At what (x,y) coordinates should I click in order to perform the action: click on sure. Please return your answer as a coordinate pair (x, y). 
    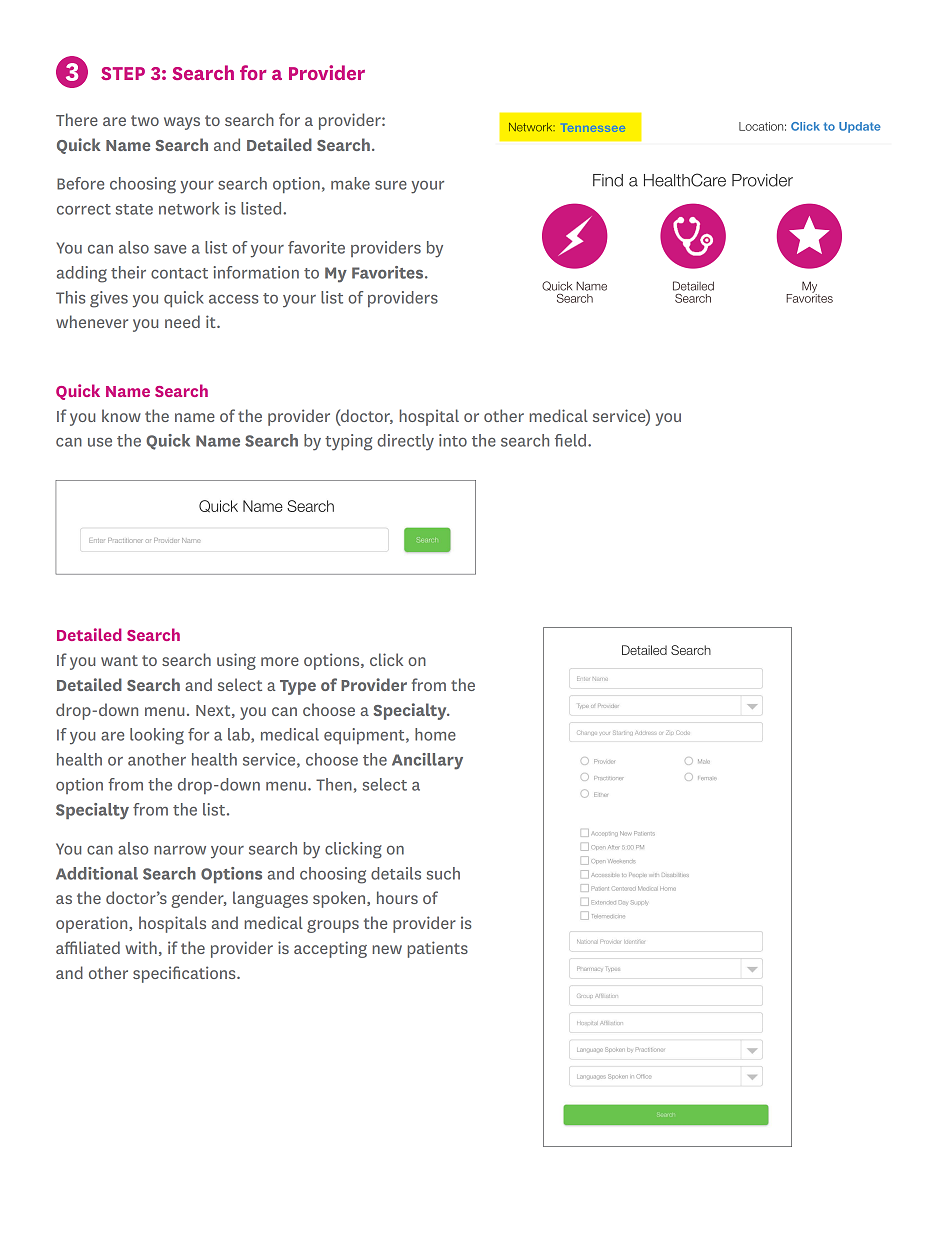
    Looking at the image, I should click on (391, 185).
